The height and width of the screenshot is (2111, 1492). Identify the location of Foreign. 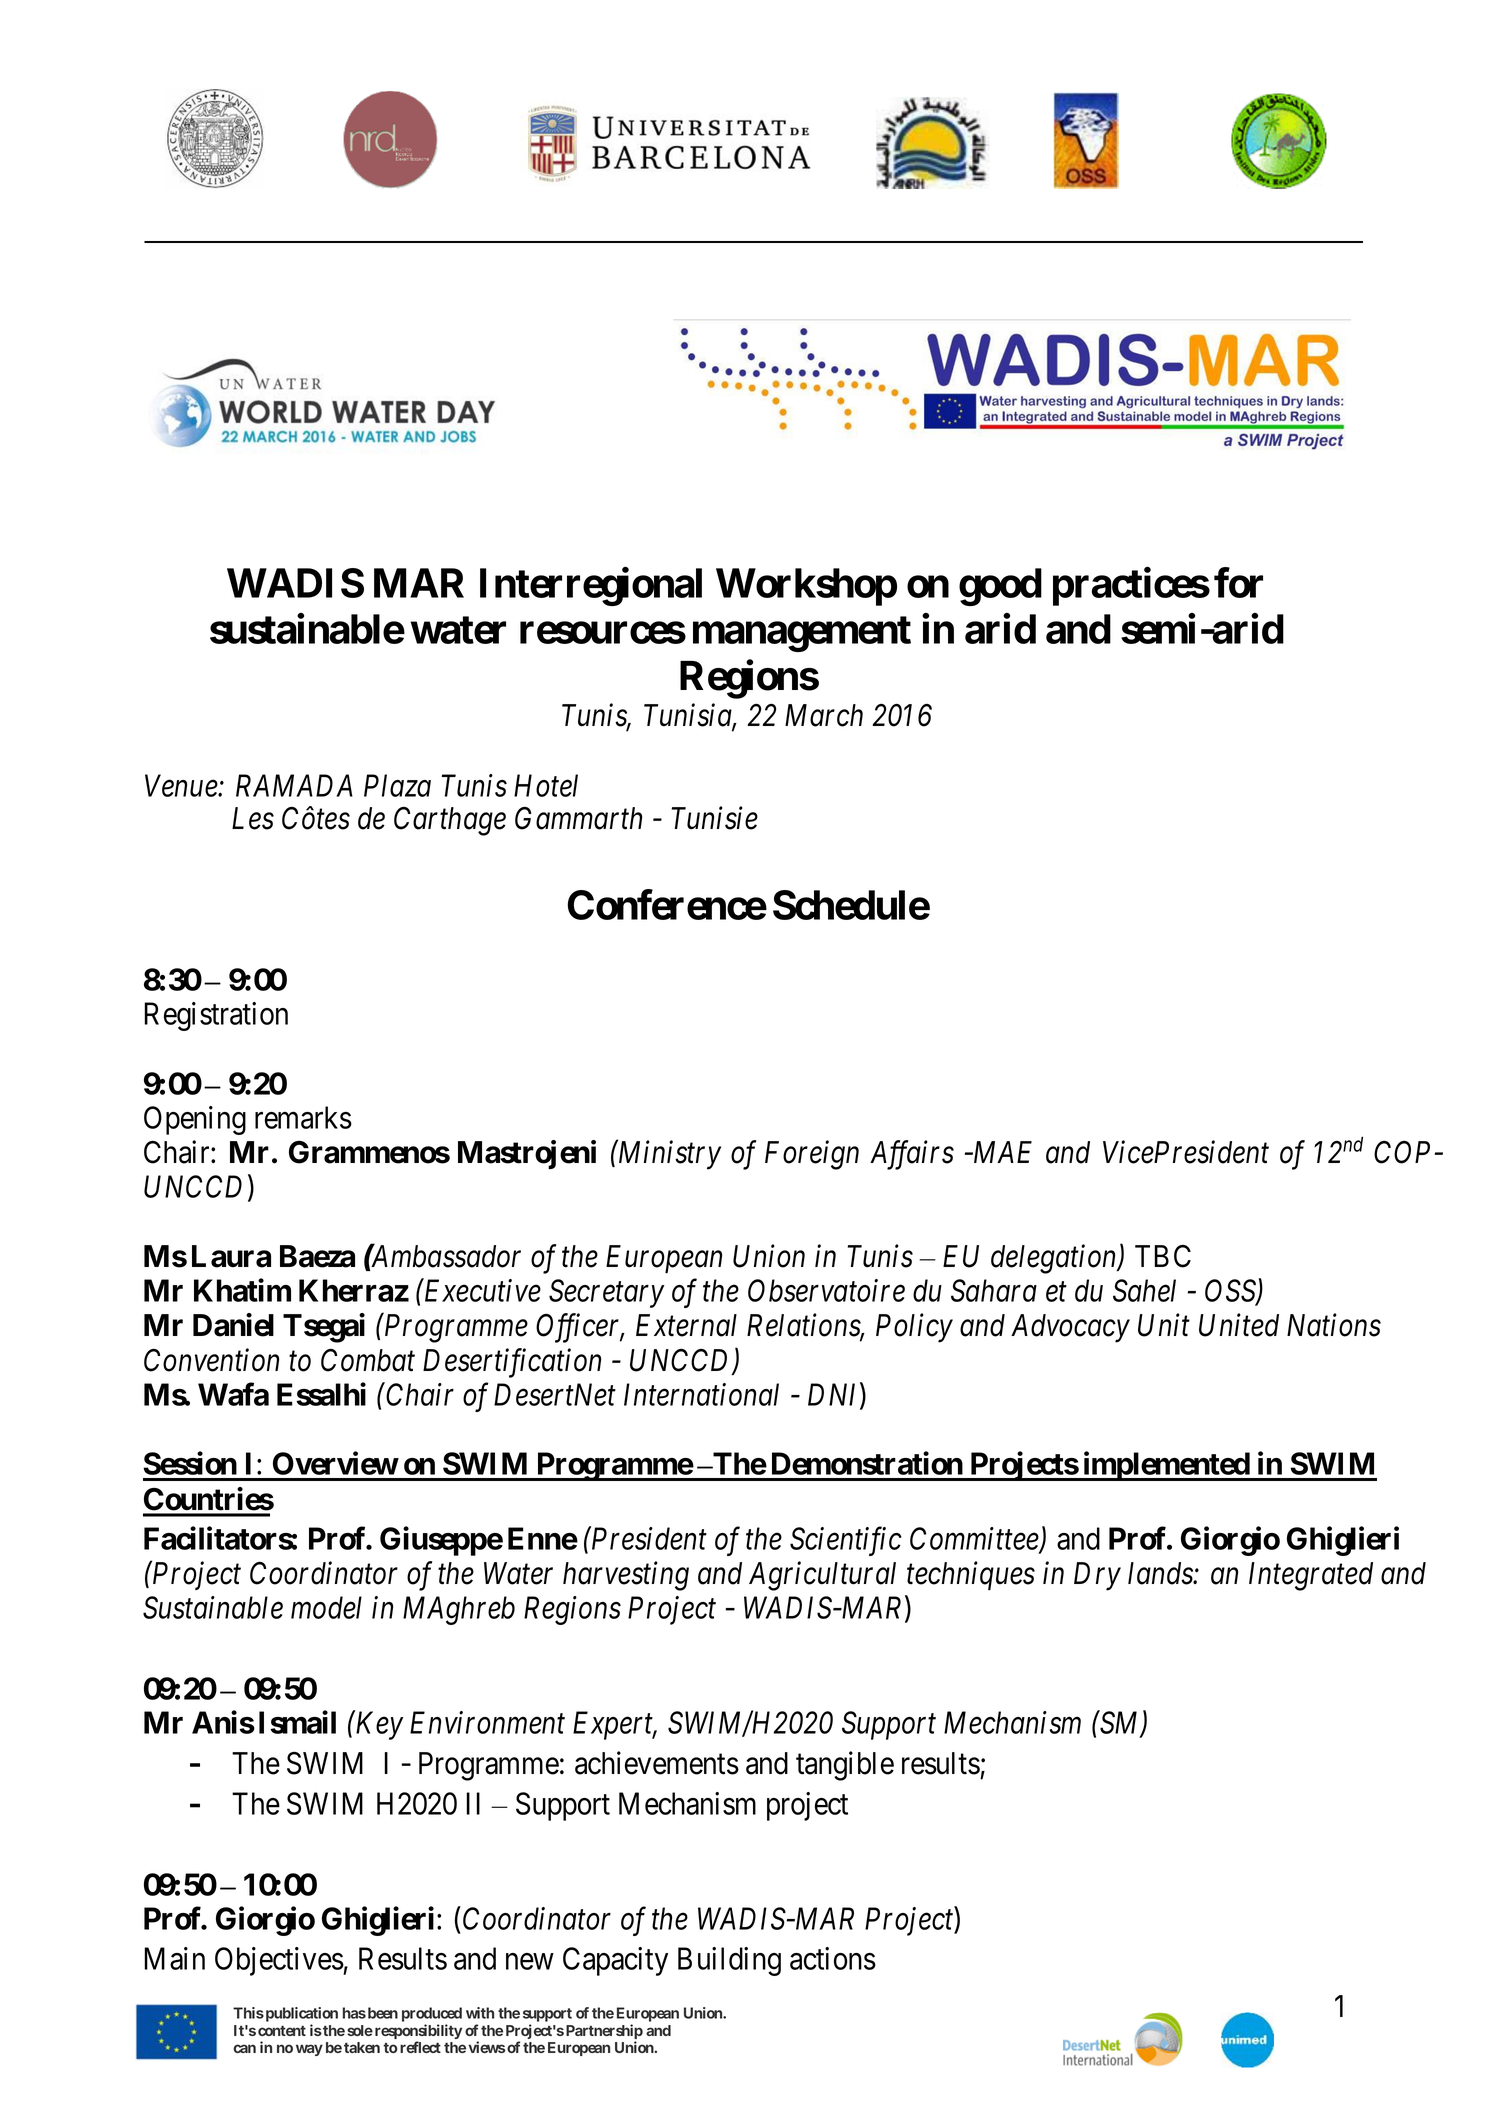
(812, 1155).
